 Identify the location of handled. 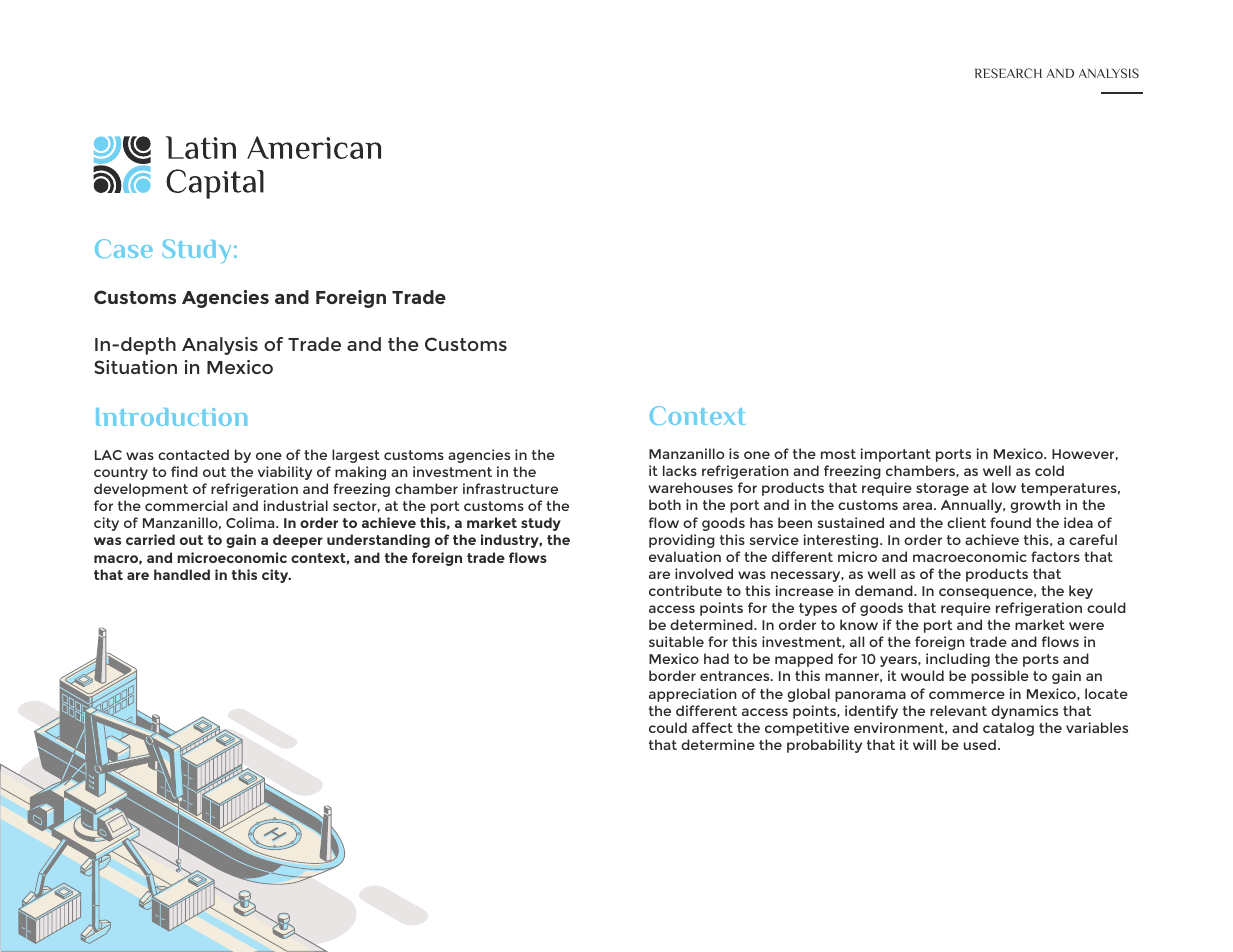
(182, 574).
